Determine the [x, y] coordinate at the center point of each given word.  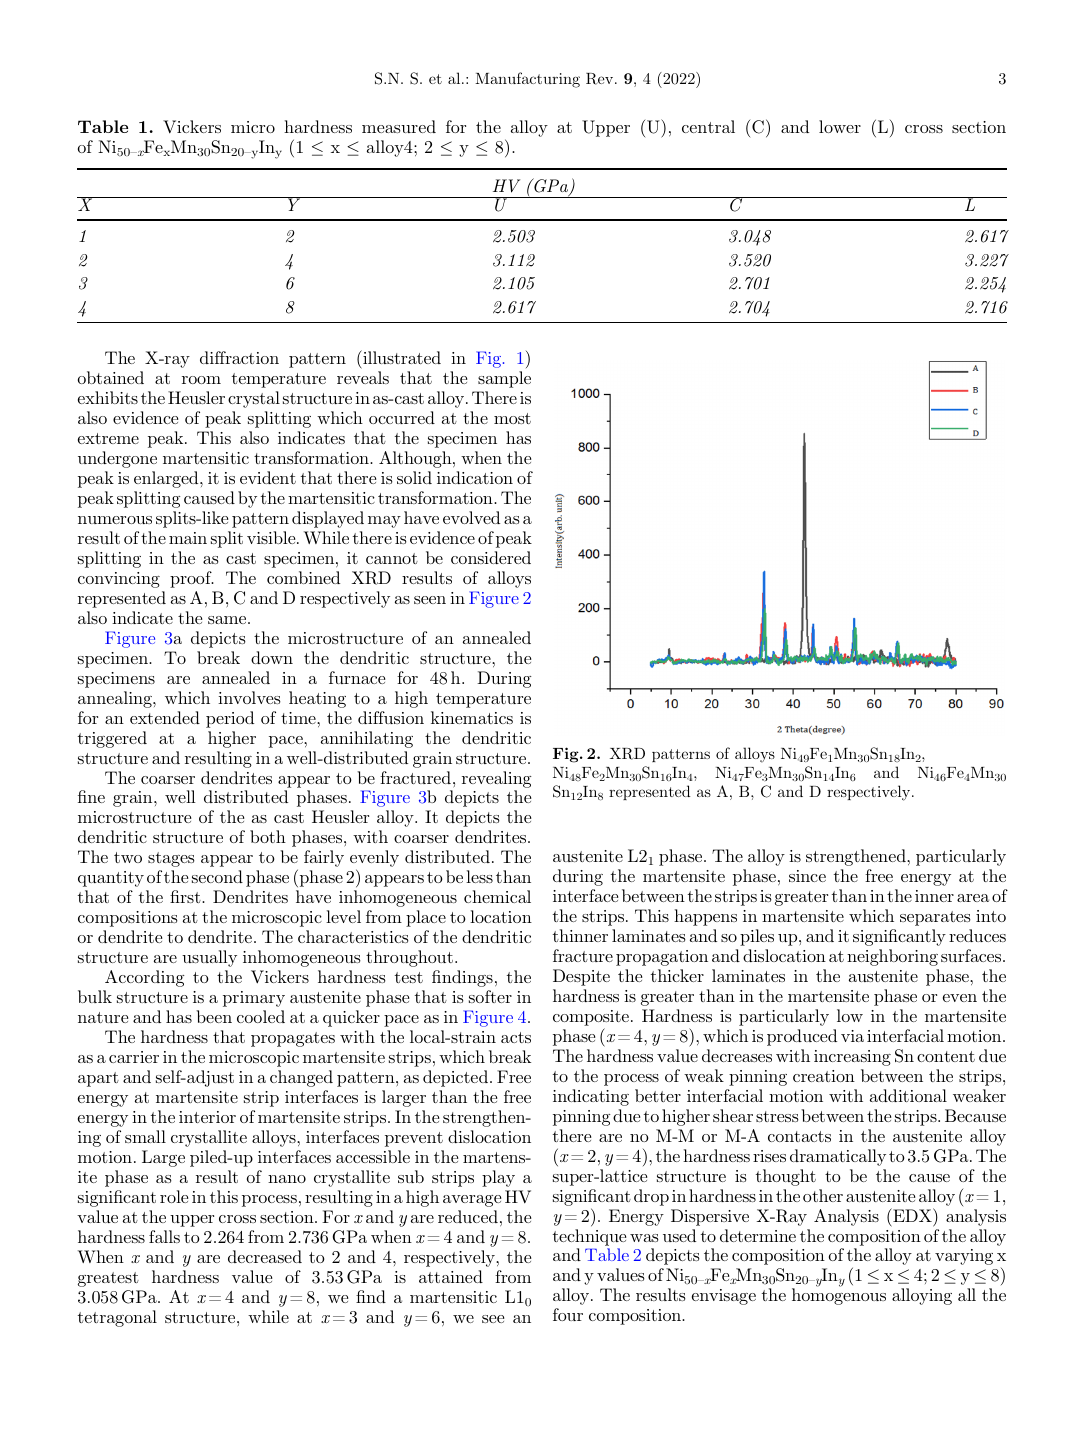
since [807, 876]
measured [399, 126]
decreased [265, 1256]
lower [840, 126]
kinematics [472, 717]
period [230, 719]
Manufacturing [527, 80]
